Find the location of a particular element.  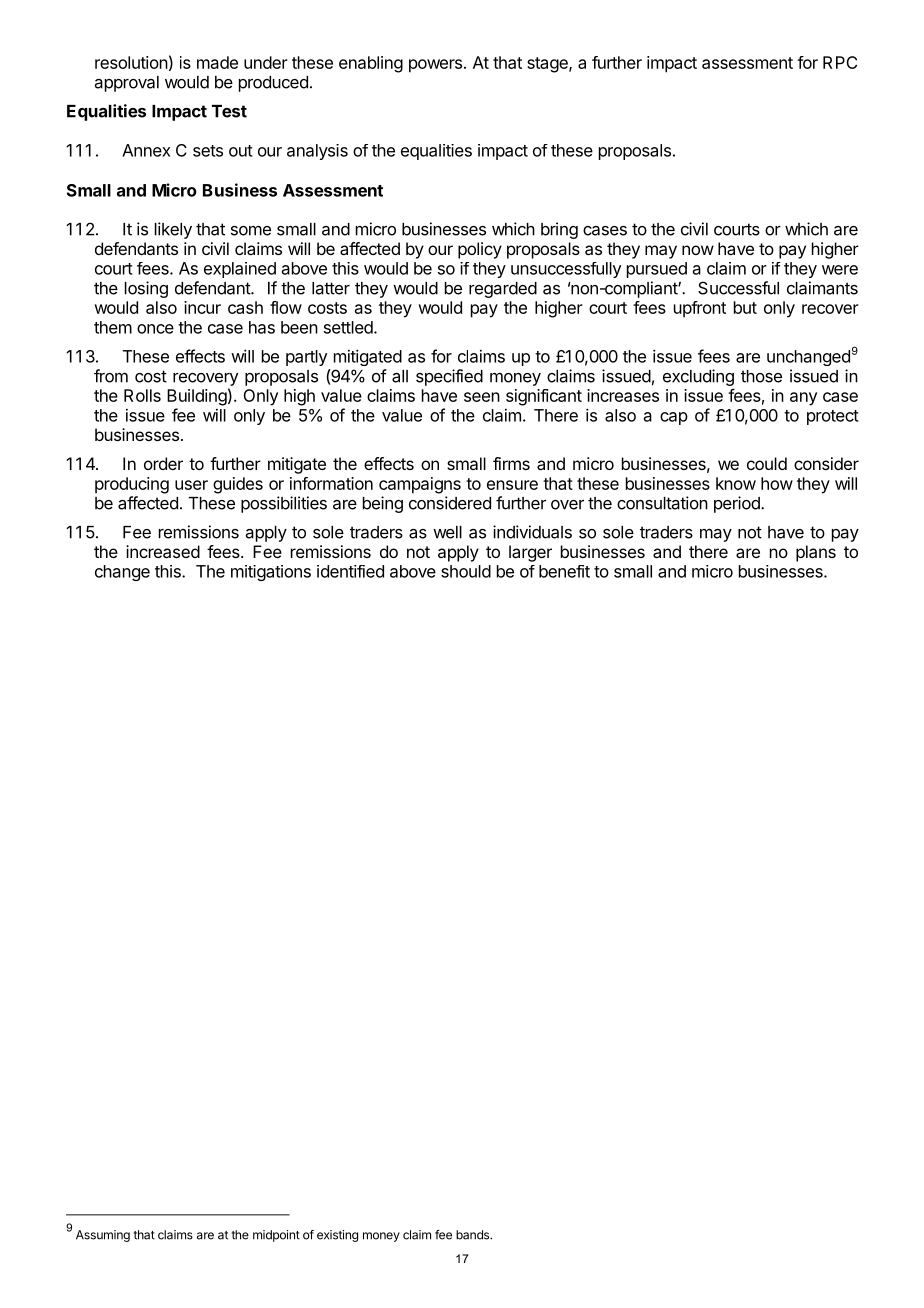

should is located at coordinates (466, 571).
